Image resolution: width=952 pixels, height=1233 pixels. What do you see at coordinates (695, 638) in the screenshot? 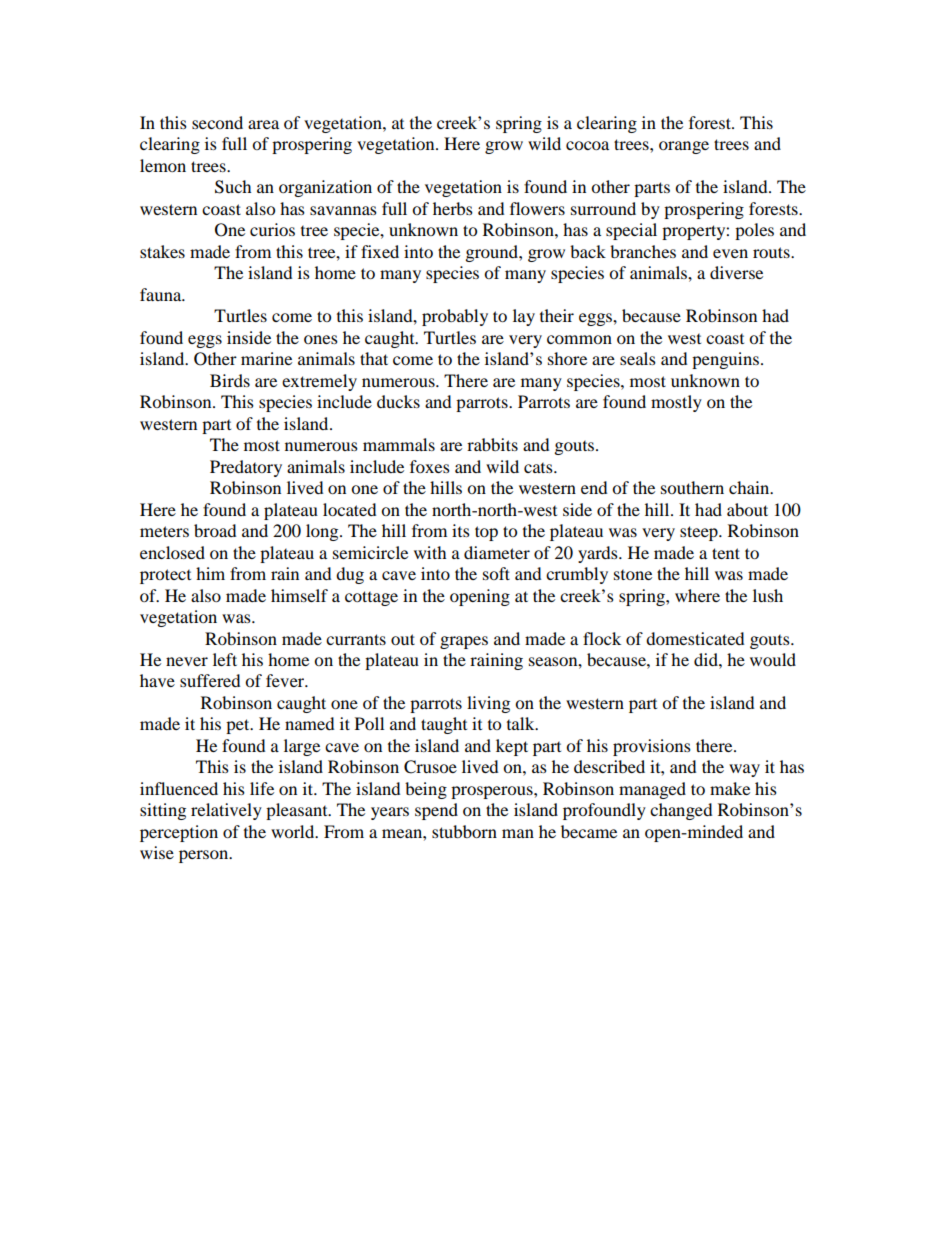
I see `domesticated` at bounding box center [695, 638].
